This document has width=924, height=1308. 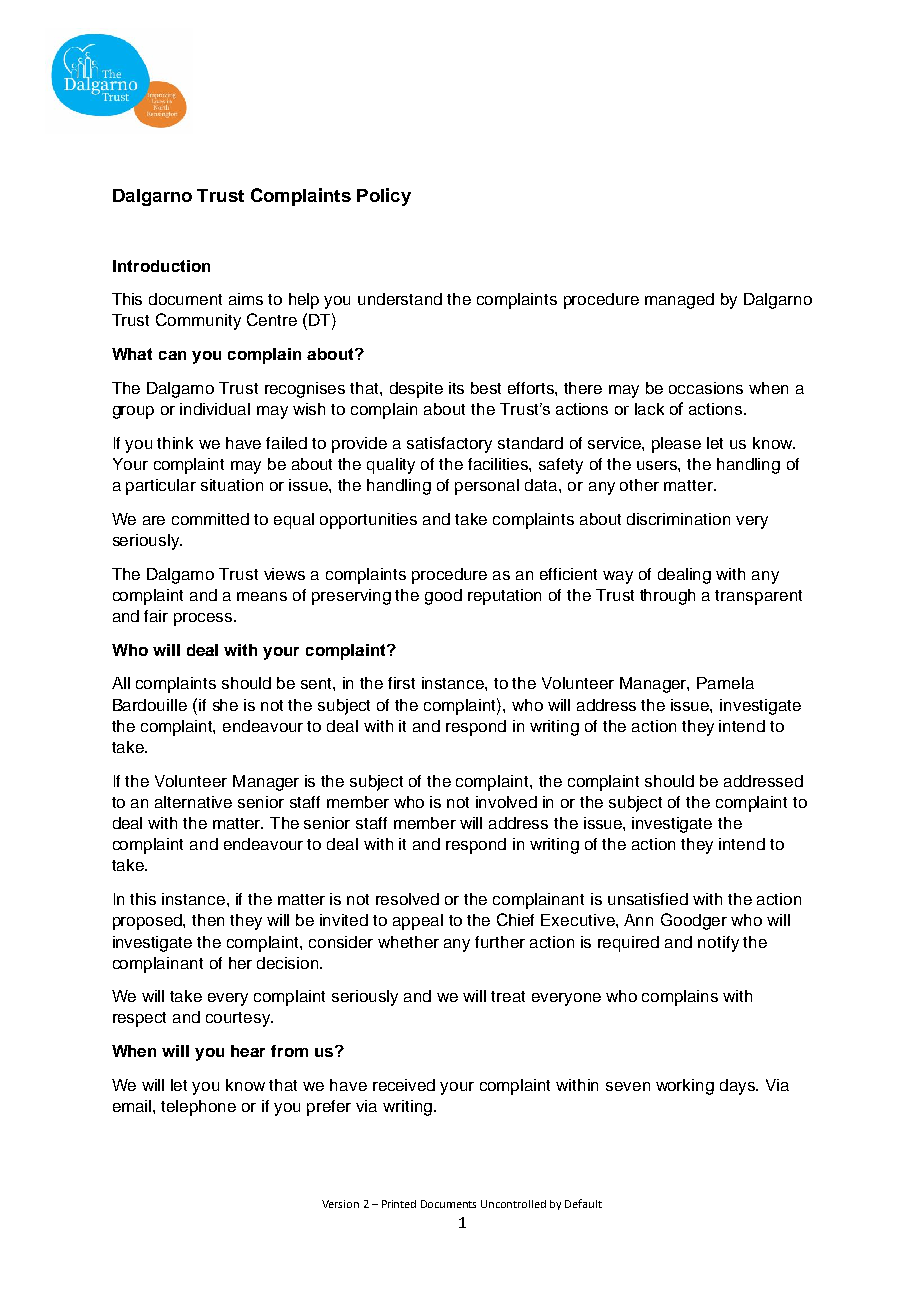 What do you see at coordinates (384, 197) in the document?
I see `Policy` at bounding box center [384, 197].
